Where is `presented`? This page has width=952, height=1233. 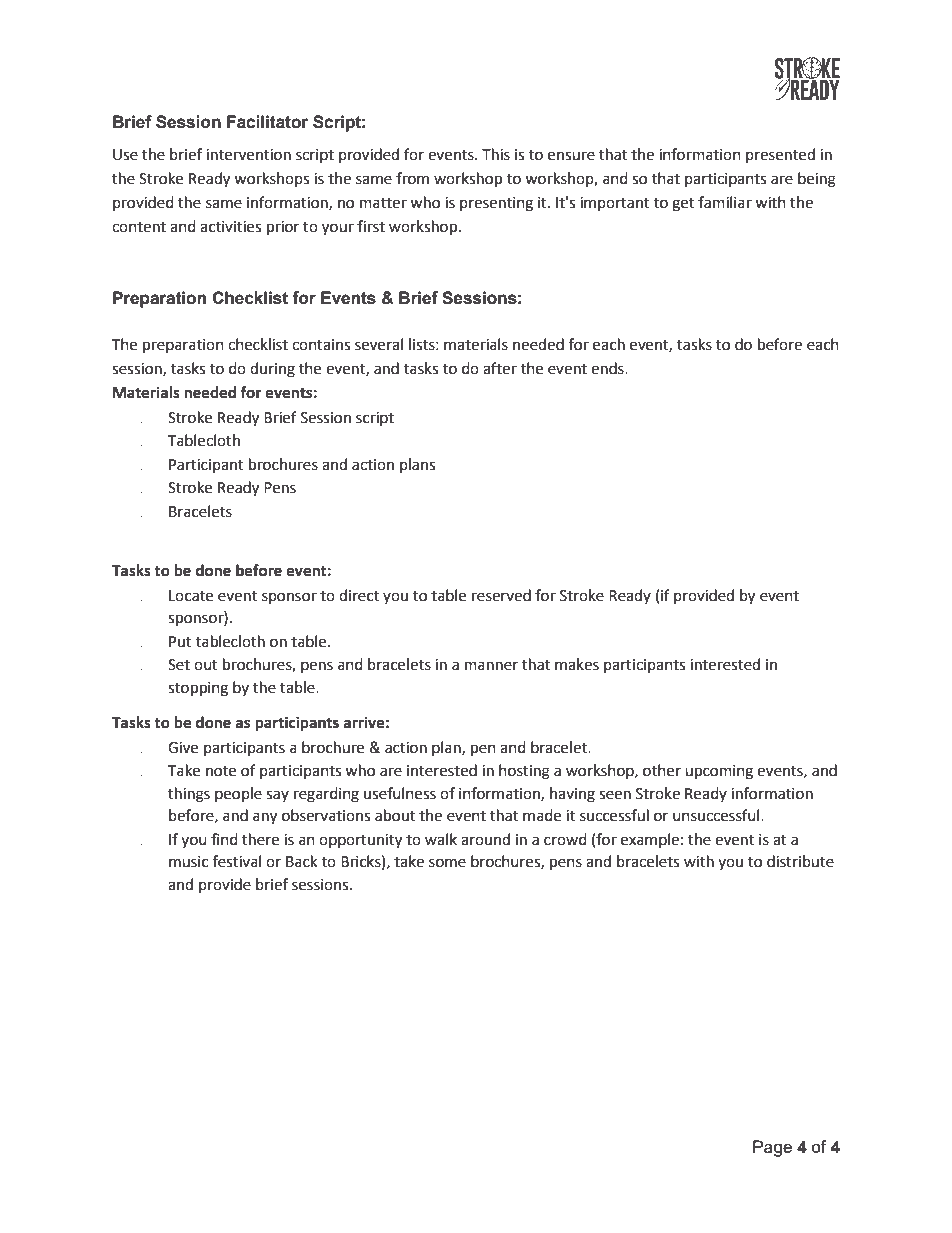
presented is located at coordinates (780, 155).
